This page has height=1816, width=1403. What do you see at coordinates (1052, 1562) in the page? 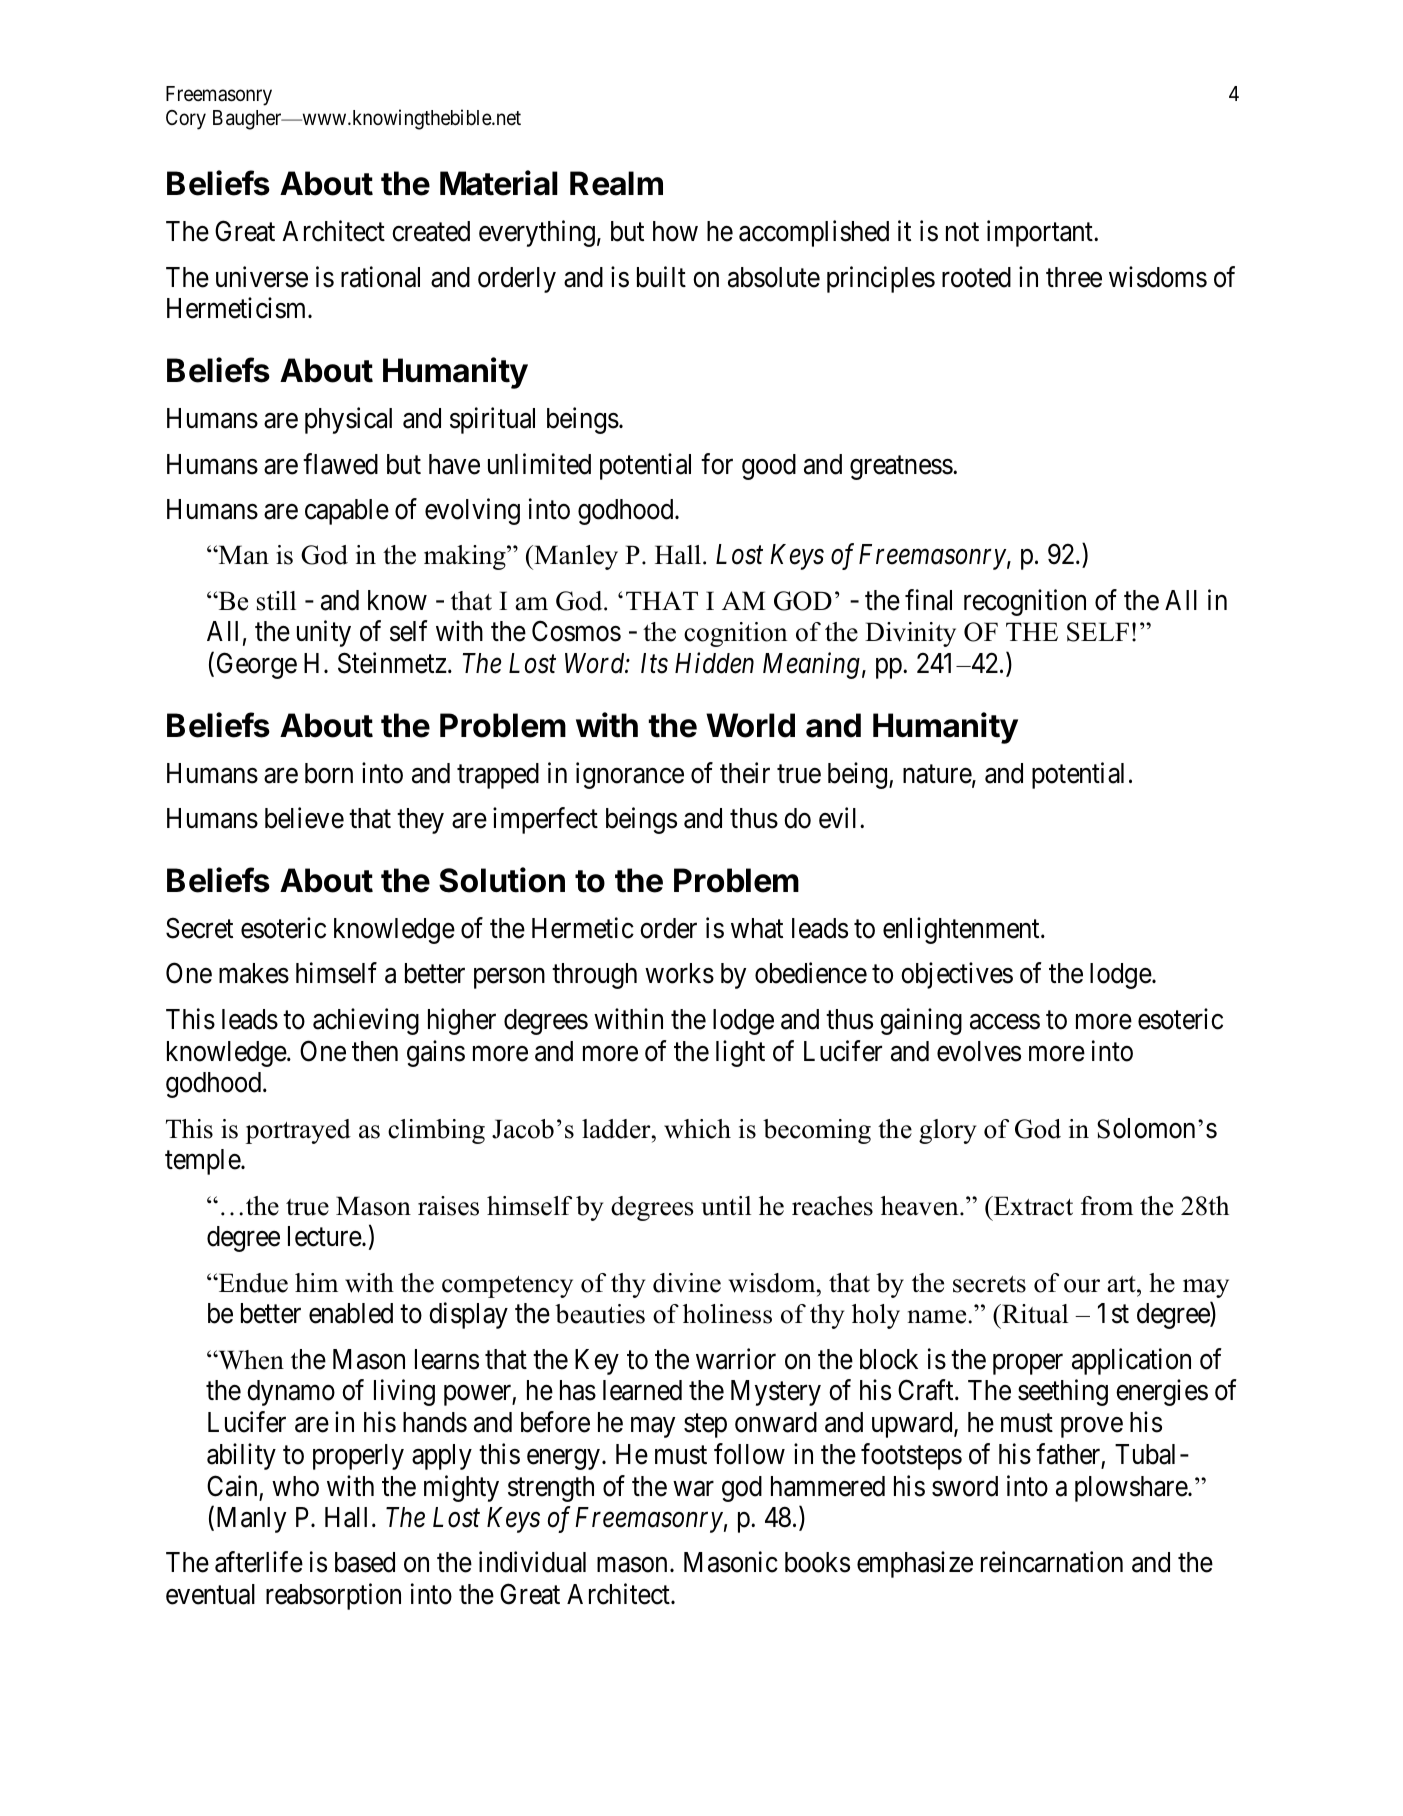
I see `reincarnation` at bounding box center [1052, 1562].
